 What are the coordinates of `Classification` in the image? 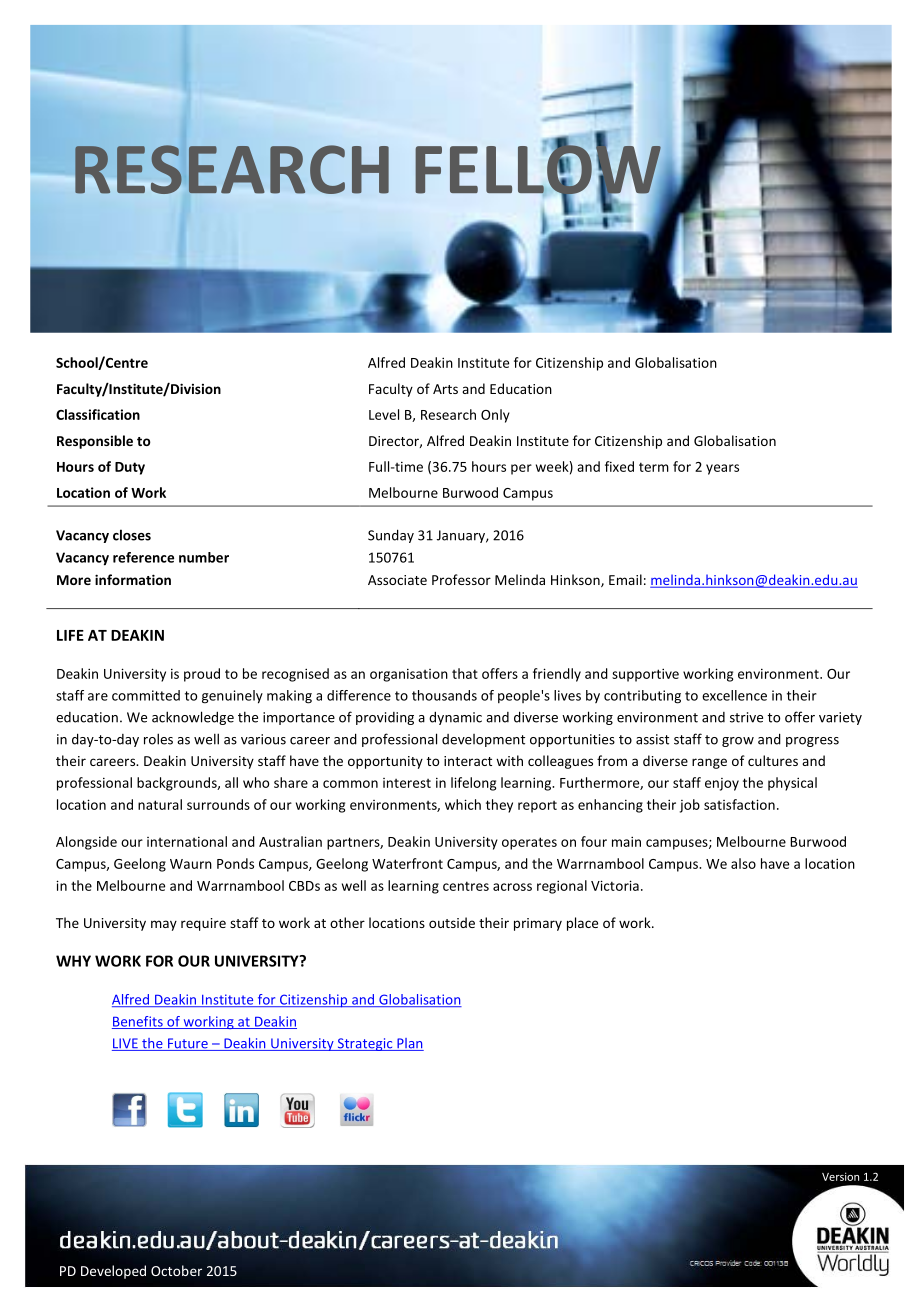 It's located at (98, 414).
